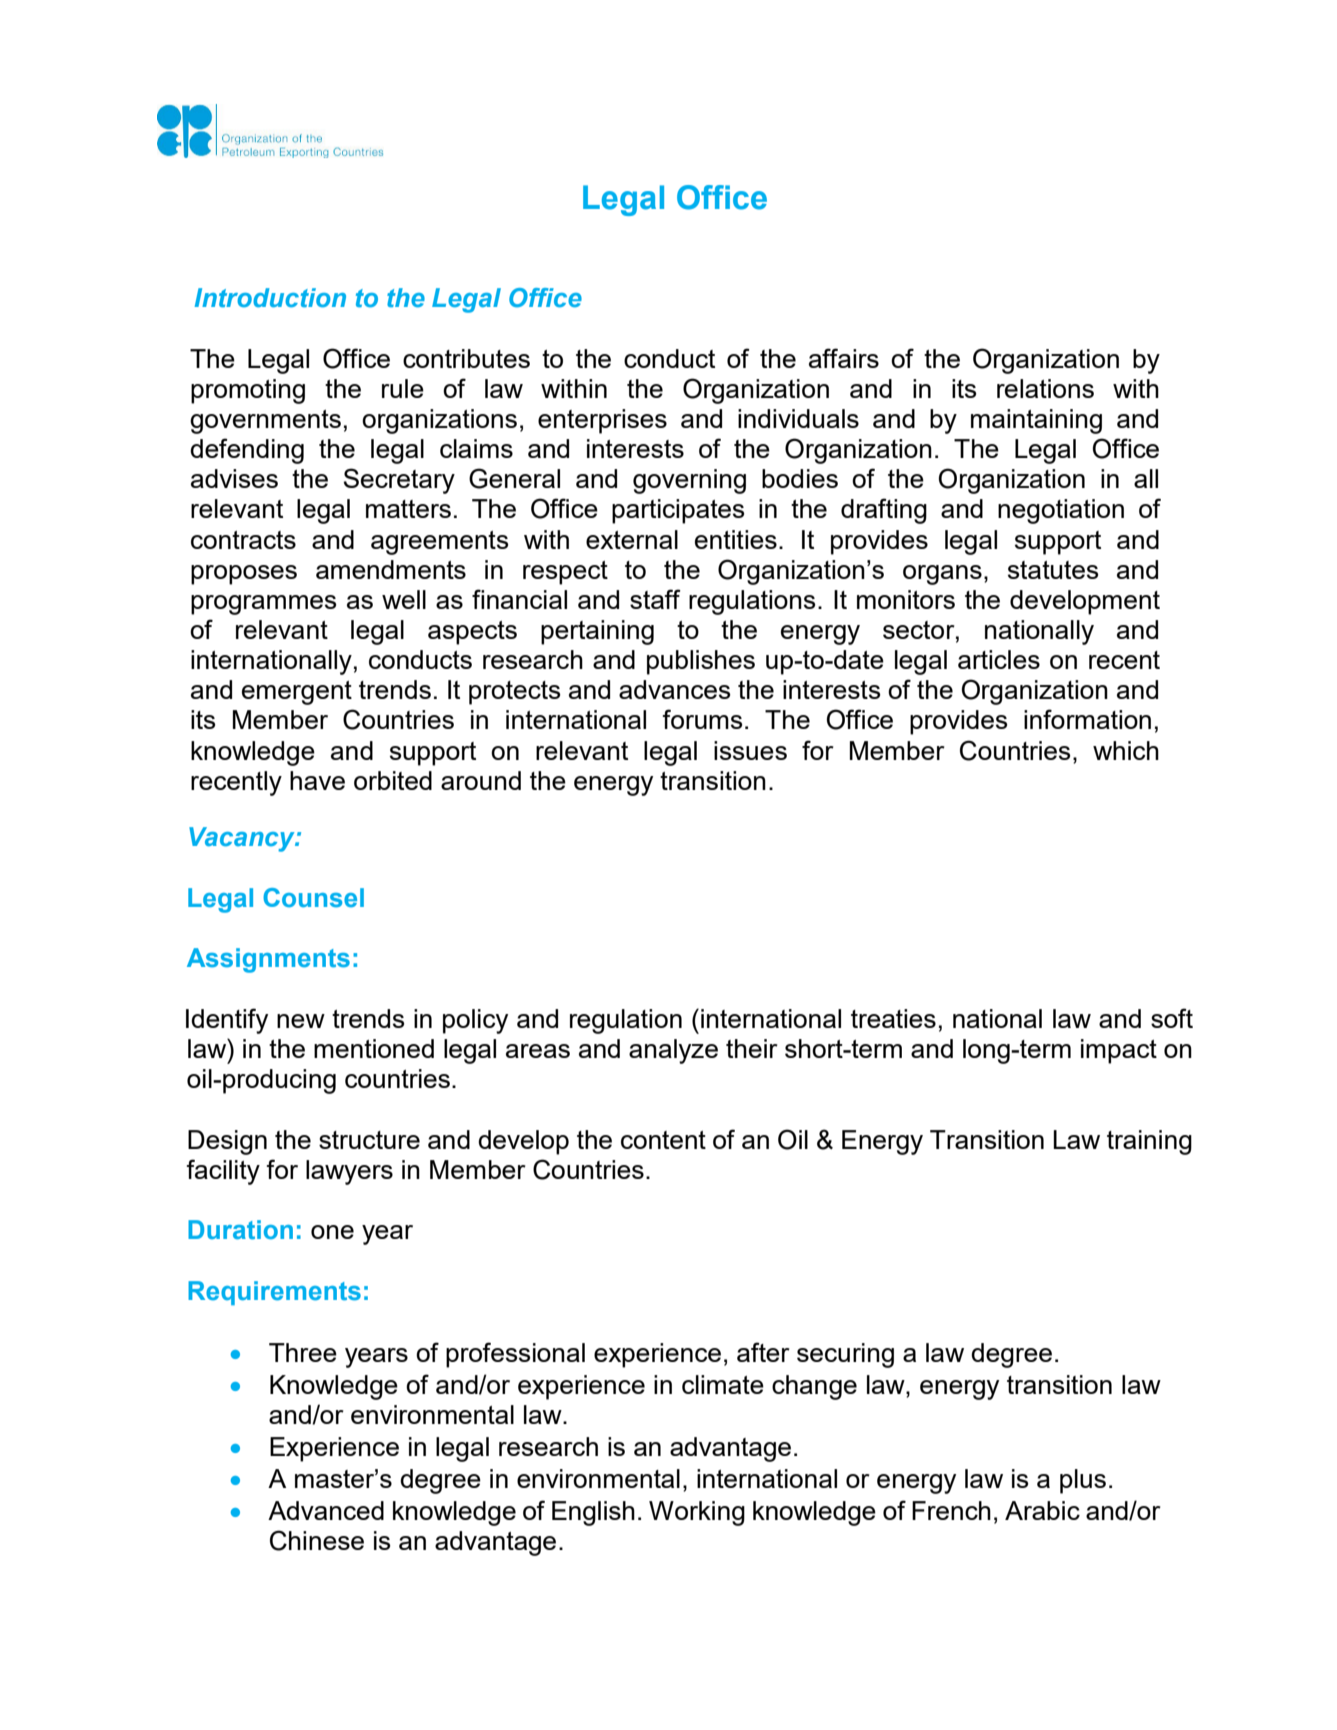 This screenshot has width=1337, height=1730. What do you see at coordinates (1172, 1018) in the screenshot?
I see `soft` at bounding box center [1172, 1018].
